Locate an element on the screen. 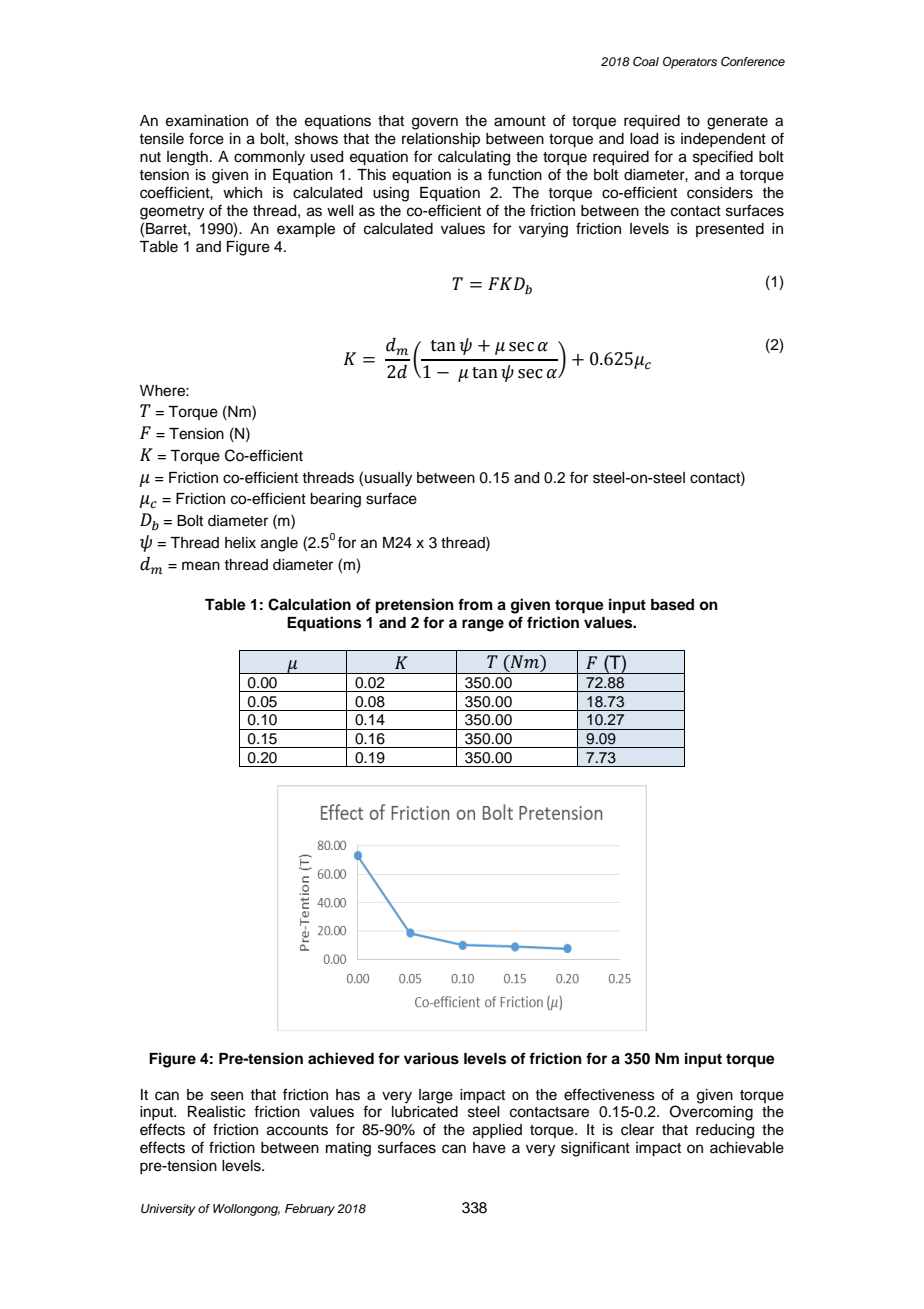 This screenshot has width=924, height=1309. govern is located at coordinates (435, 123).
